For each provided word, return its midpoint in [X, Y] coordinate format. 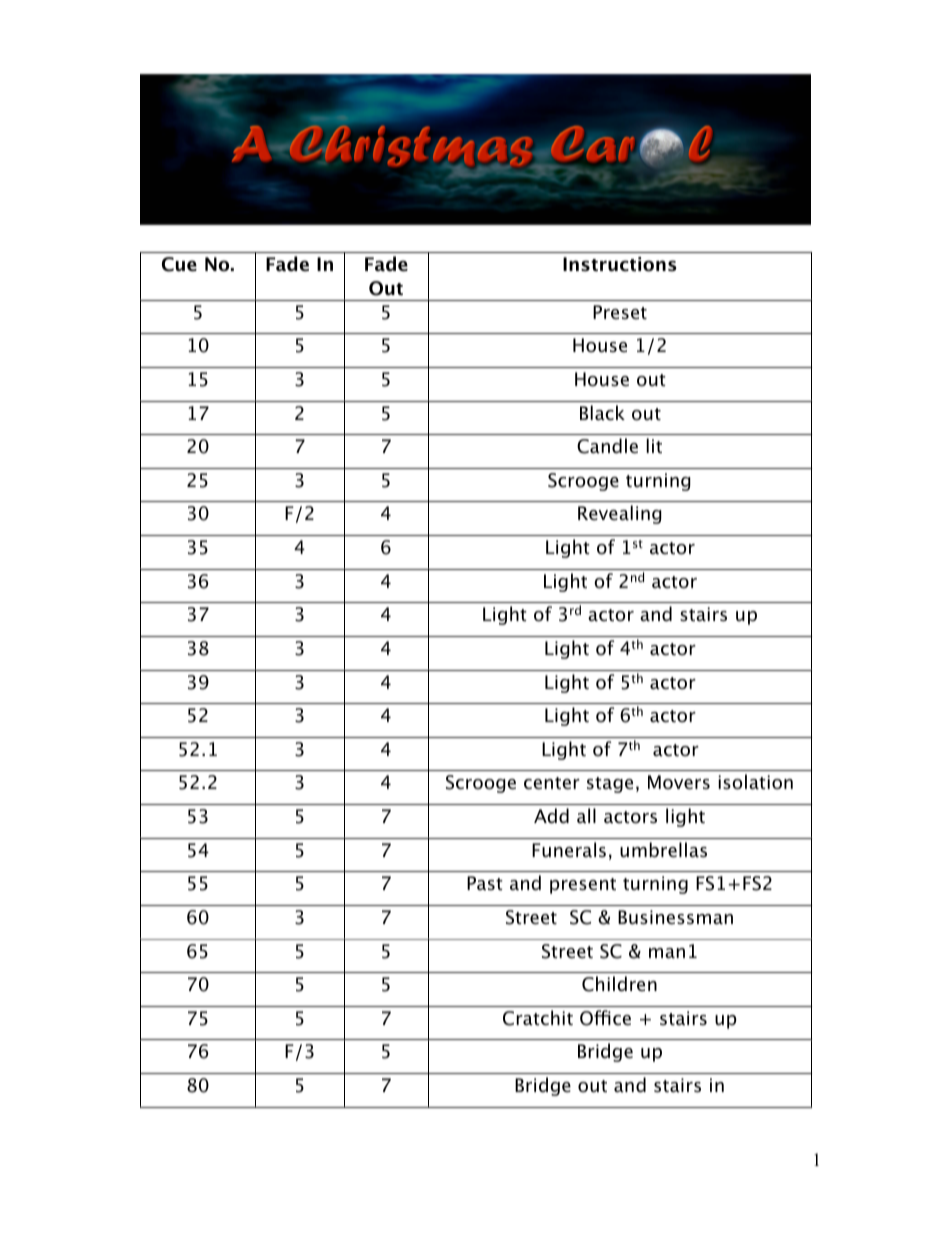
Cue [179, 264]
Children [619, 984]
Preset [620, 312]
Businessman [675, 917]
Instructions [620, 264]
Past [485, 883]
